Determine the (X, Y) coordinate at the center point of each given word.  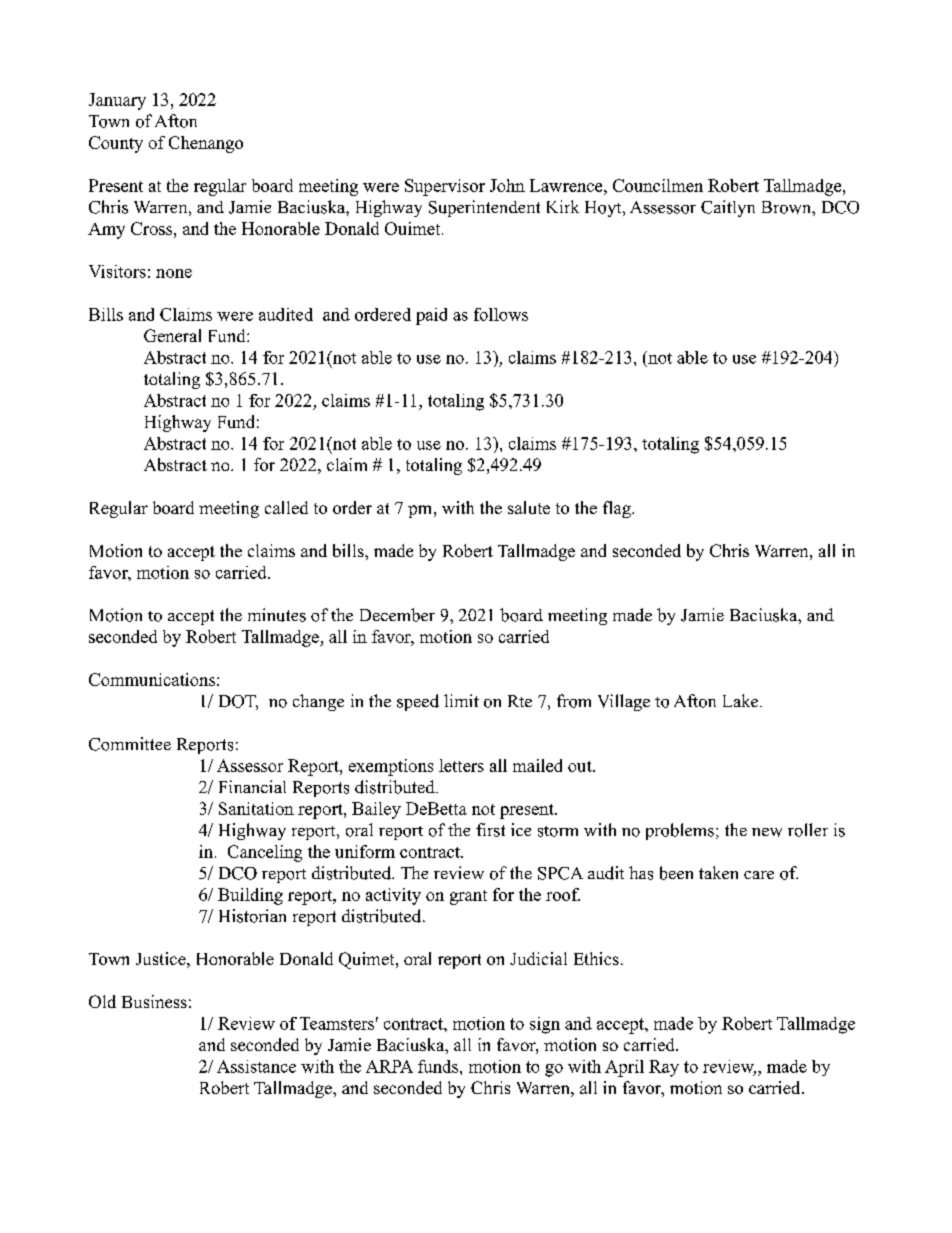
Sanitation (256, 808)
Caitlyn (728, 208)
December (397, 615)
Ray (664, 1068)
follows (501, 314)
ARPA (389, 1066)
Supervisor (445, 187)
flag (618, 509)
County (116, 144)
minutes (277, 615)
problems (680, 831)
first (490, 830)
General (172, 335)
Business (154, 1001)
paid (431, 316)
